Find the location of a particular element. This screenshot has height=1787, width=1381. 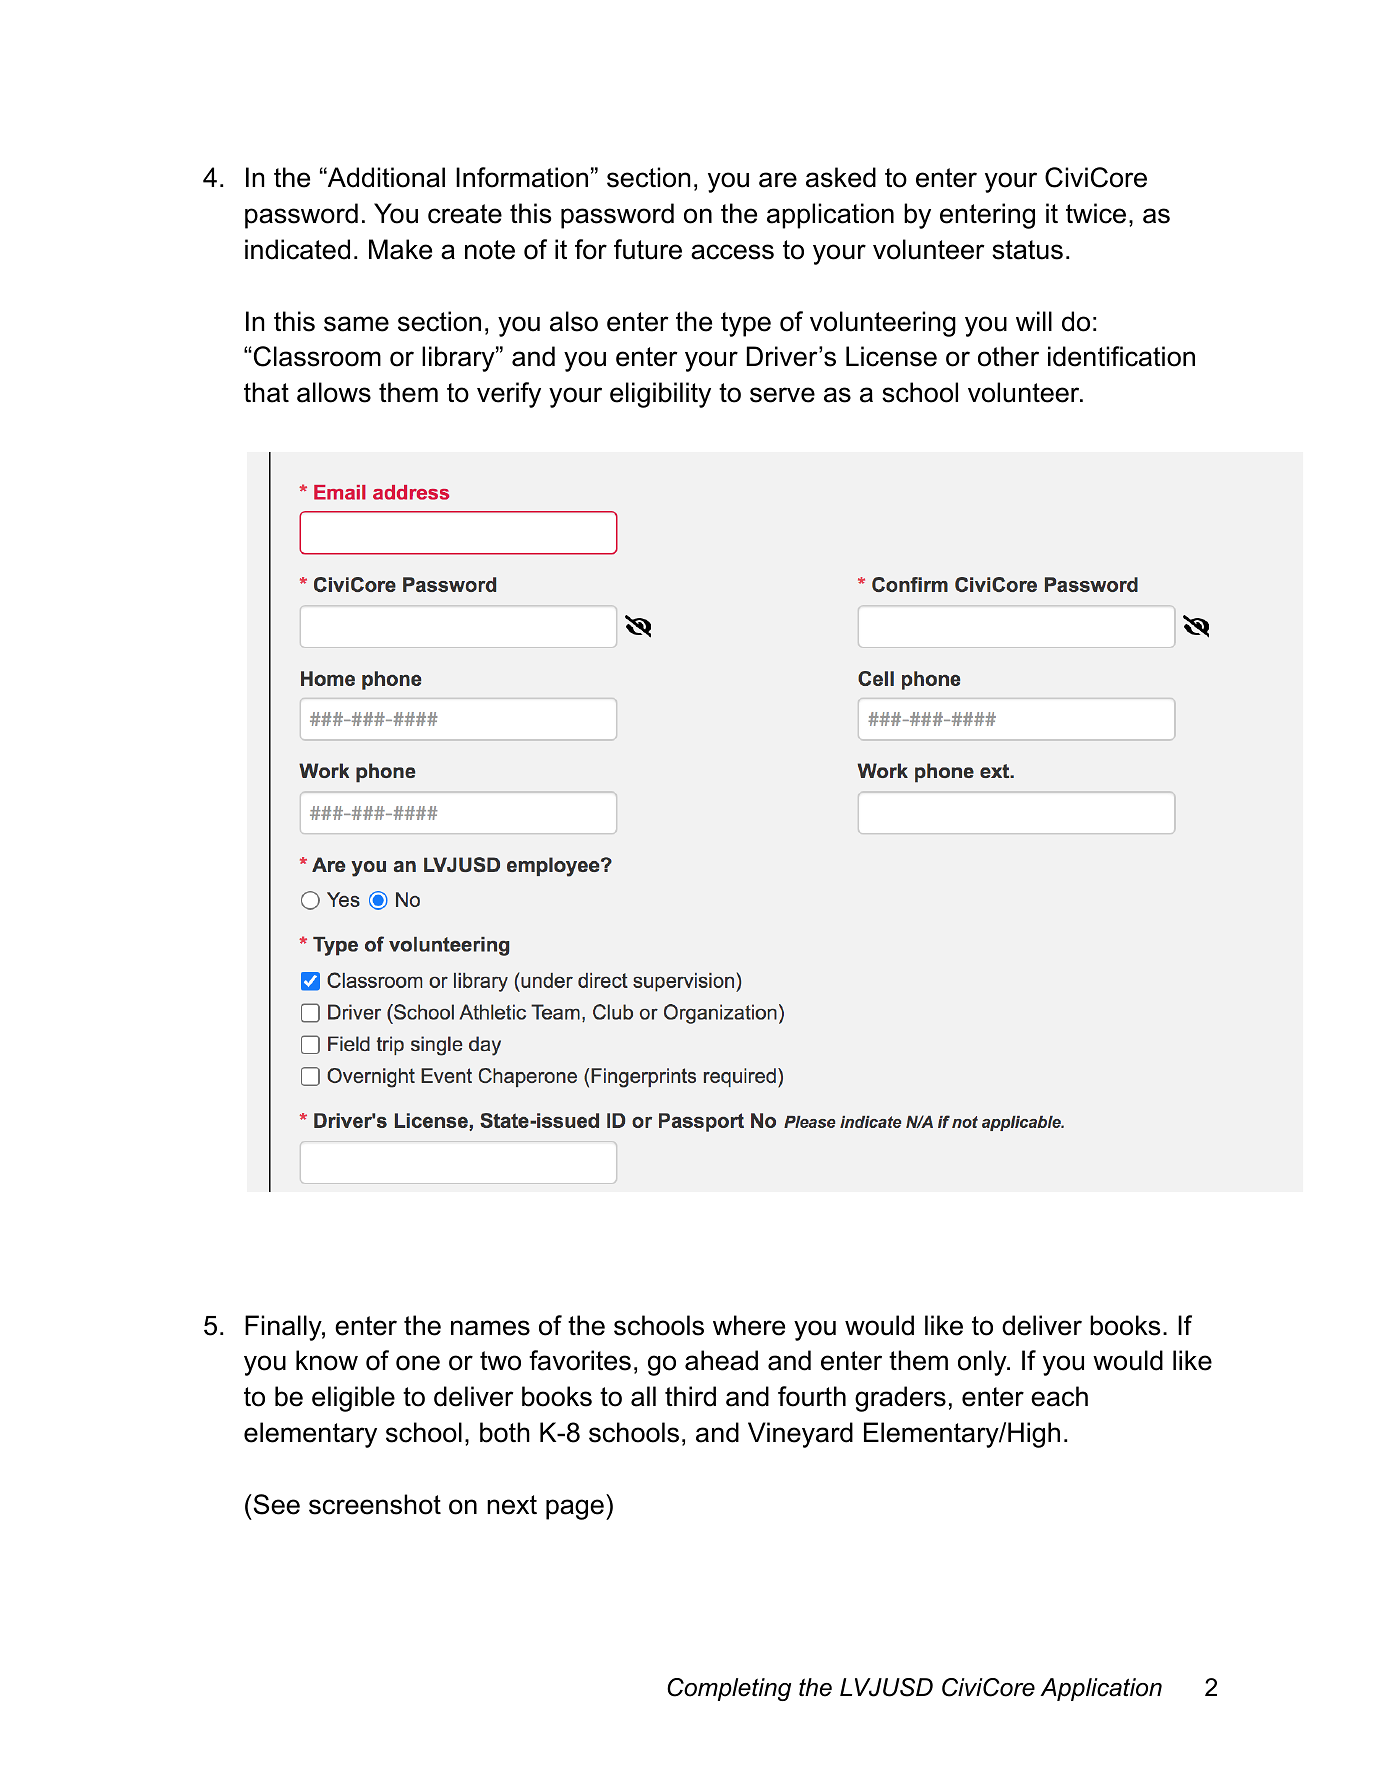

access is located at coordinates (732, 252).
